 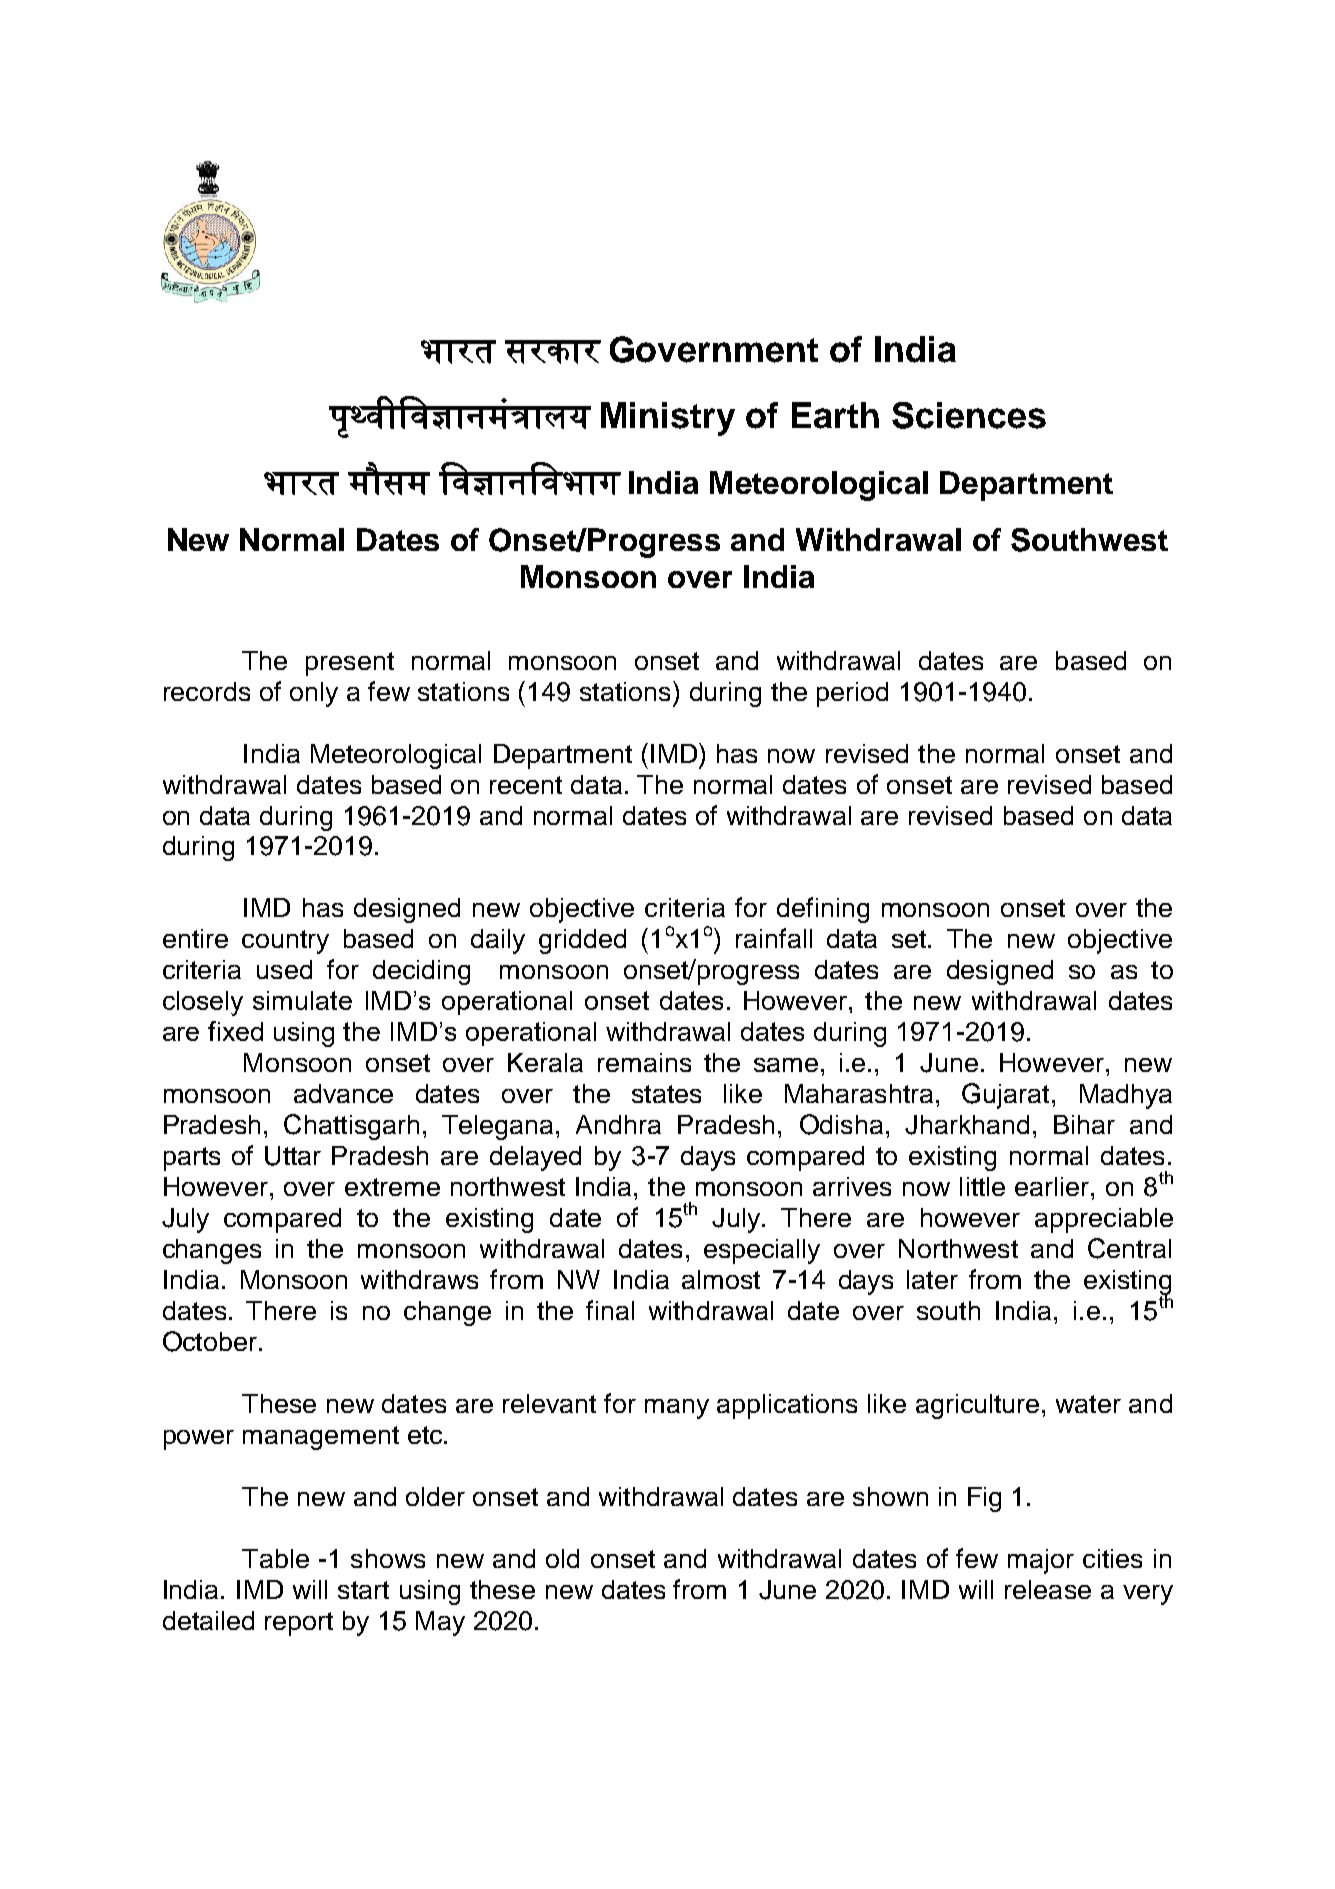 I want to click on Sciences, so click(x=969, y=415).
